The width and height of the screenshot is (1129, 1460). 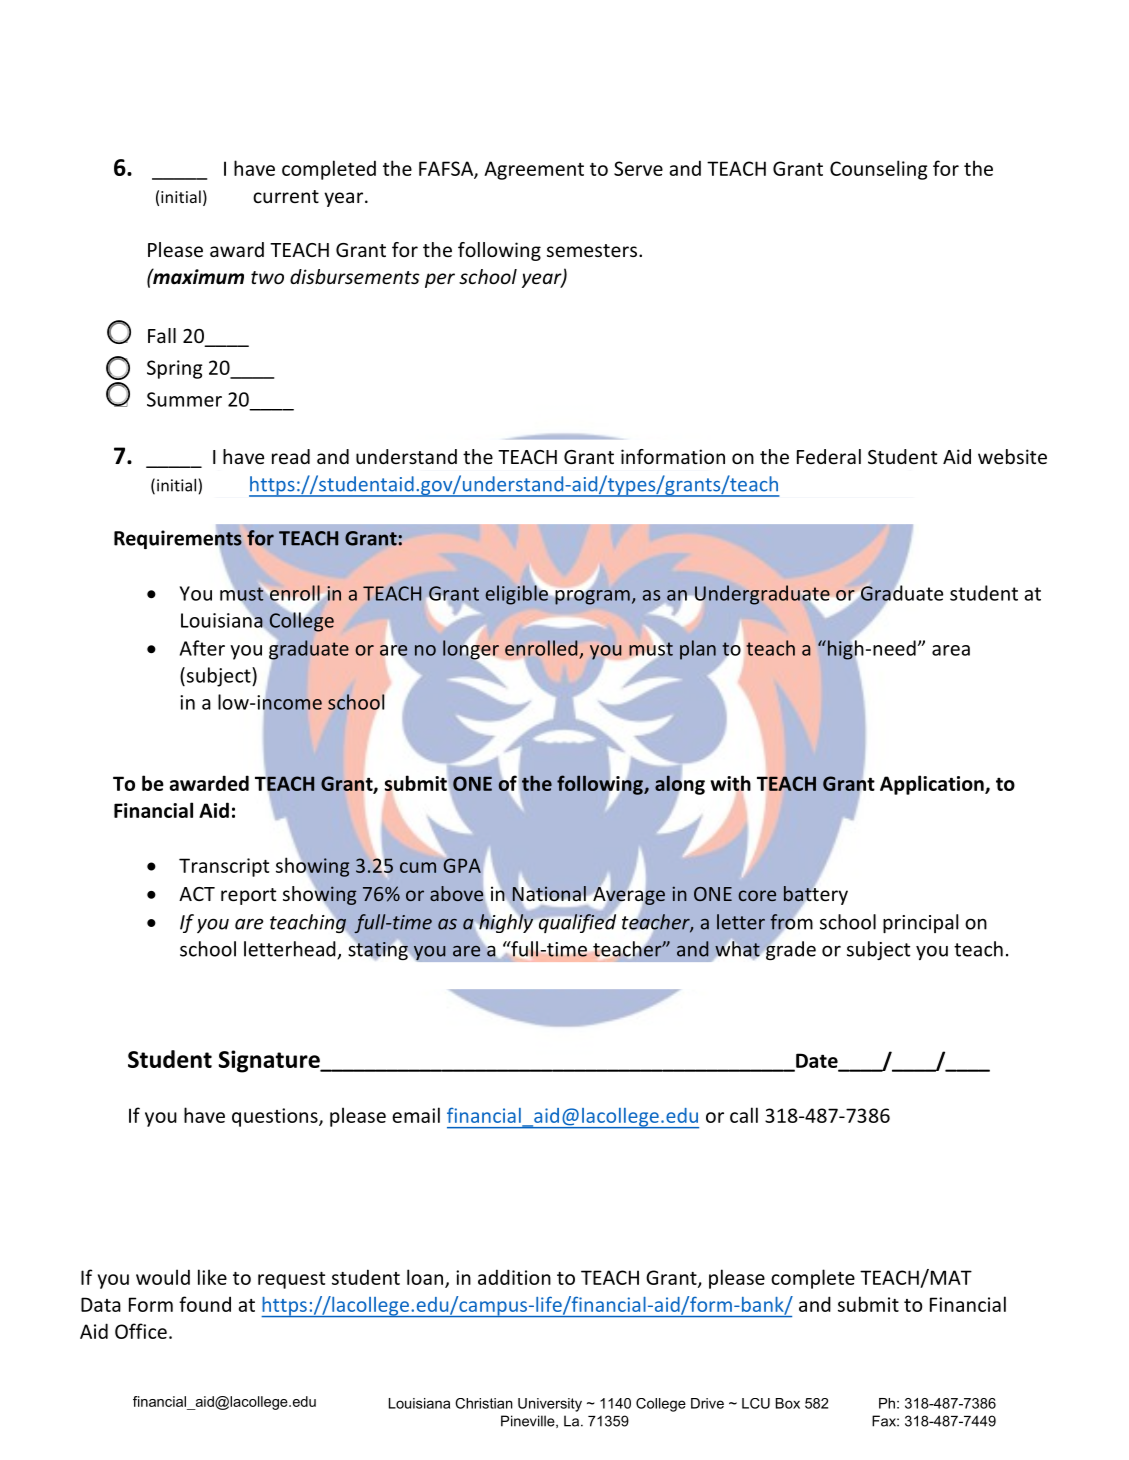 I want to click on along, so click(x=680, y=785).
